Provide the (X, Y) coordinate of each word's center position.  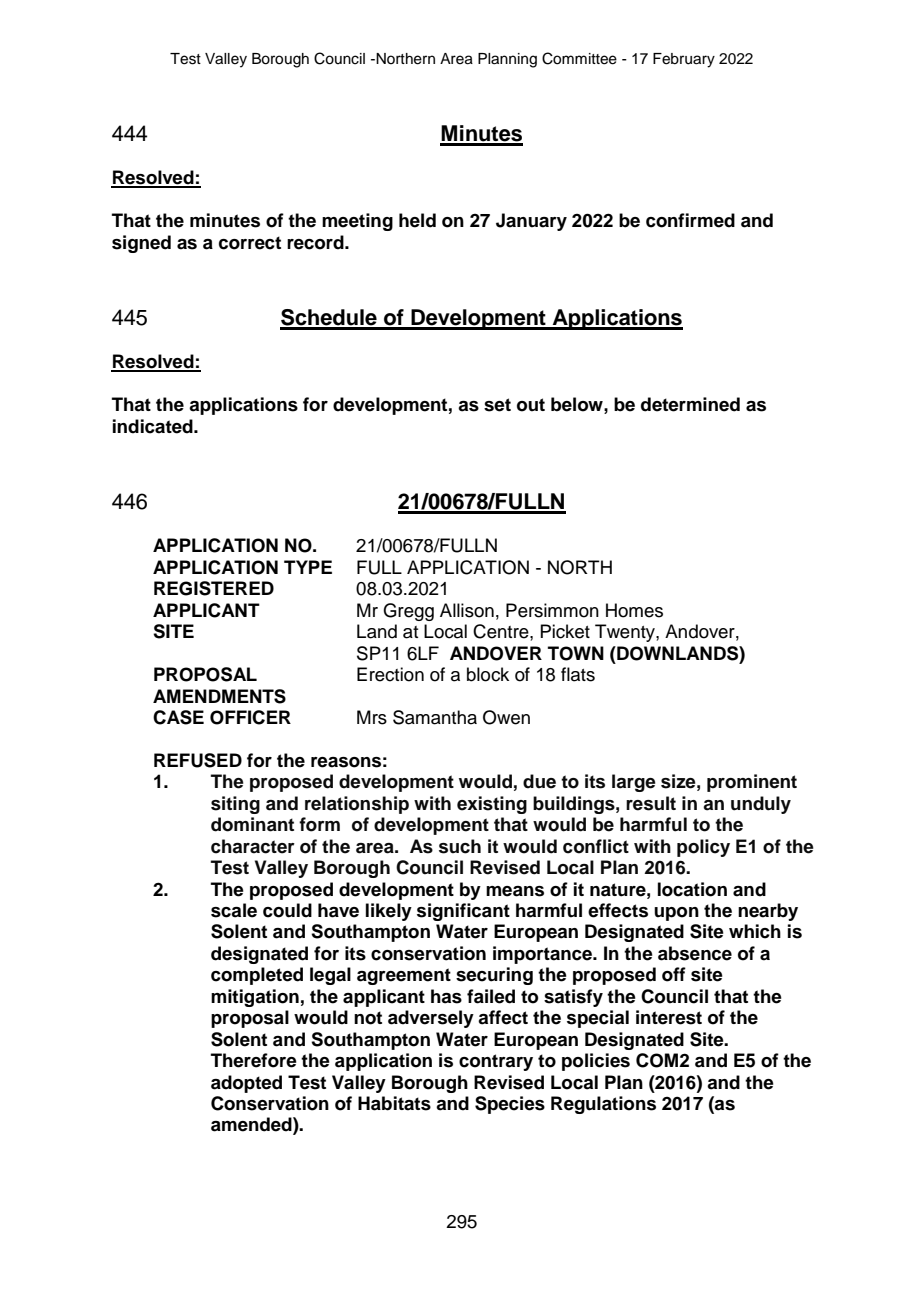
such (460, 846)
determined (690, 404)
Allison (467, 610)
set (497, 405)
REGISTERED (214, 588)
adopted (246, 1084)
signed (141, 244)
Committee (579, 58)
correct (250, 243)
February (684, 60)
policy (703, 848)
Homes (634, 610)
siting (235, 805)
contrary (496, 1062)
